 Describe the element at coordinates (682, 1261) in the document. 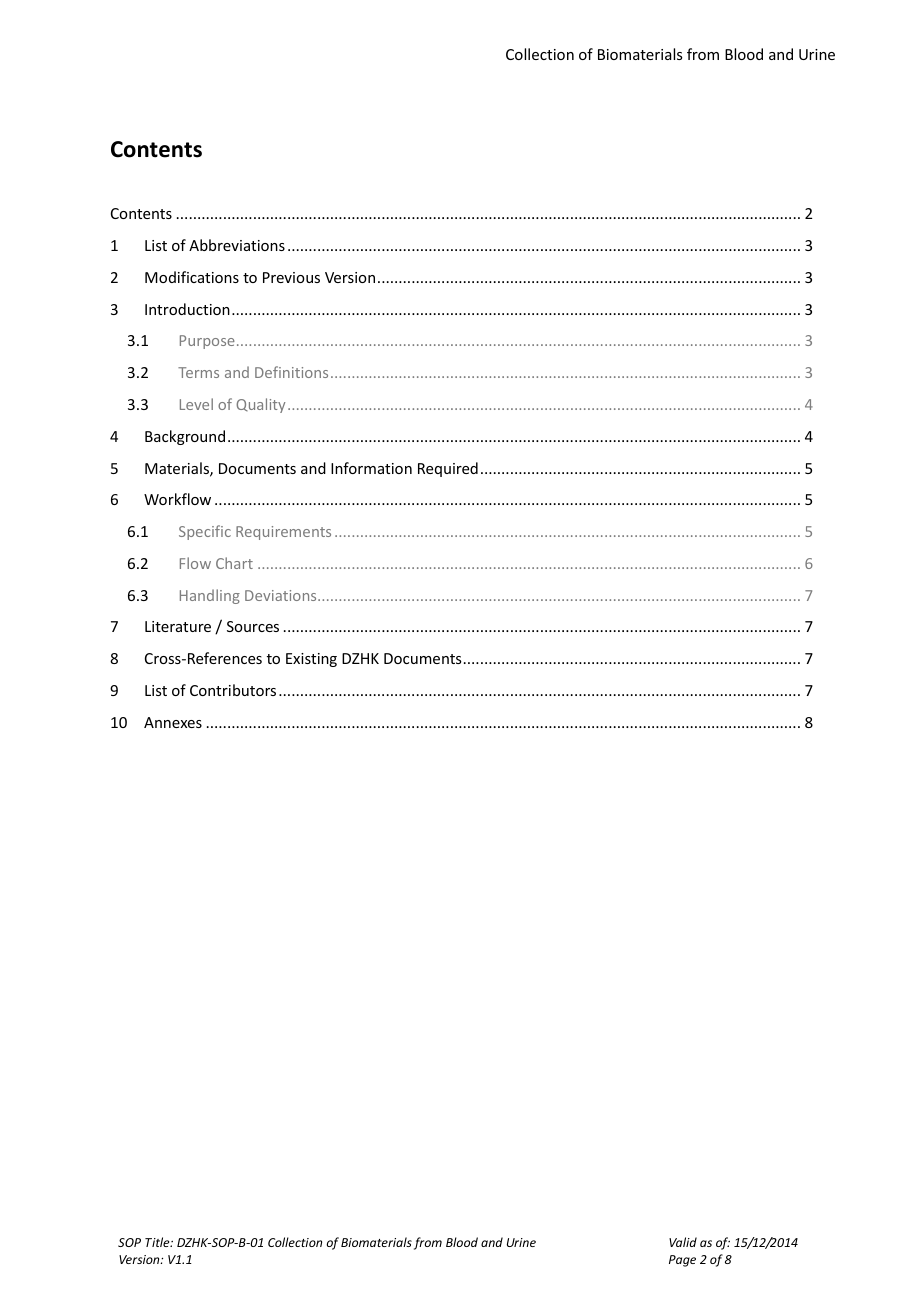

I see `Page` at that location.
